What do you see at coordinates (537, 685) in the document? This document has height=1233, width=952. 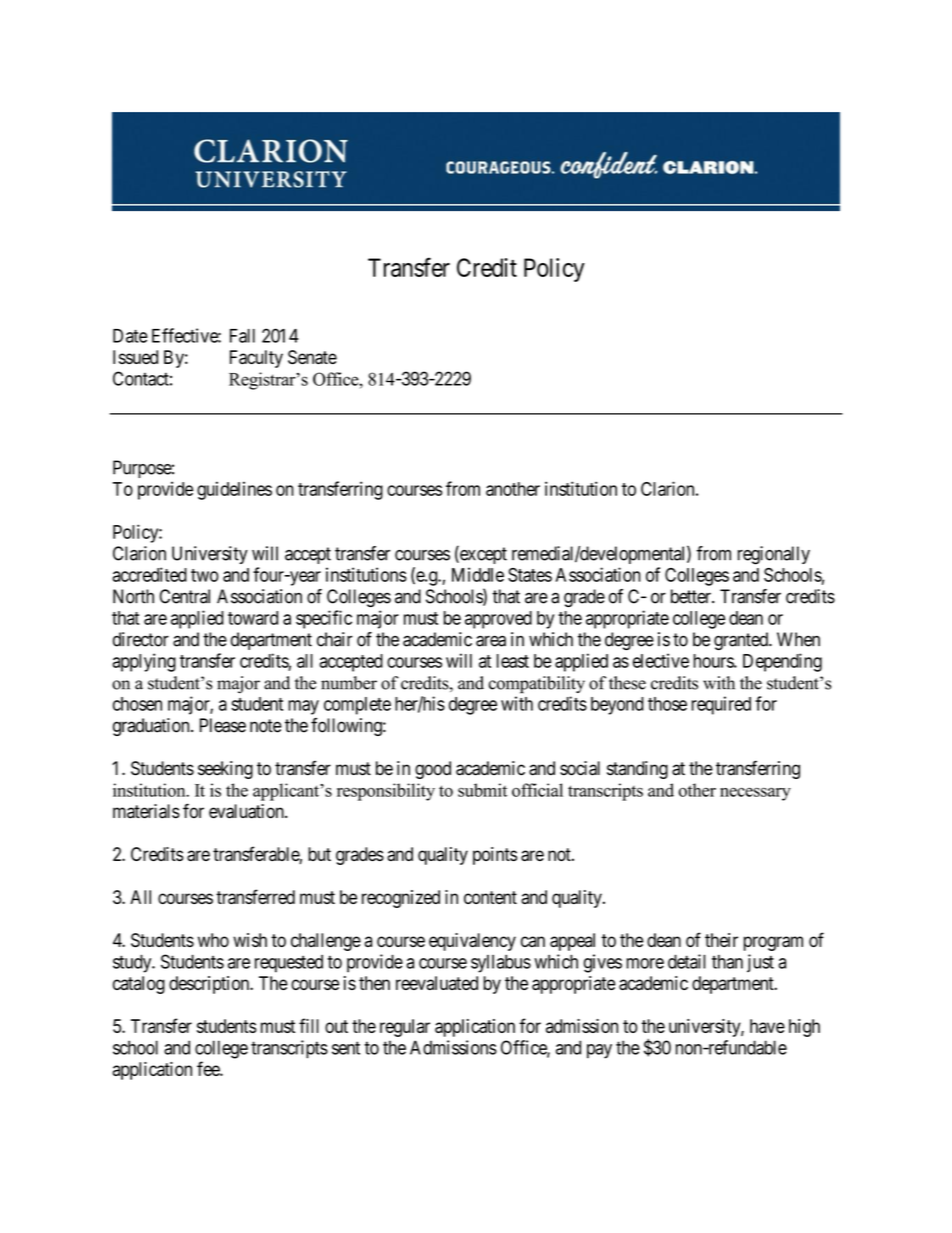 I see `compatibility` at bounding box center [537, 685].
